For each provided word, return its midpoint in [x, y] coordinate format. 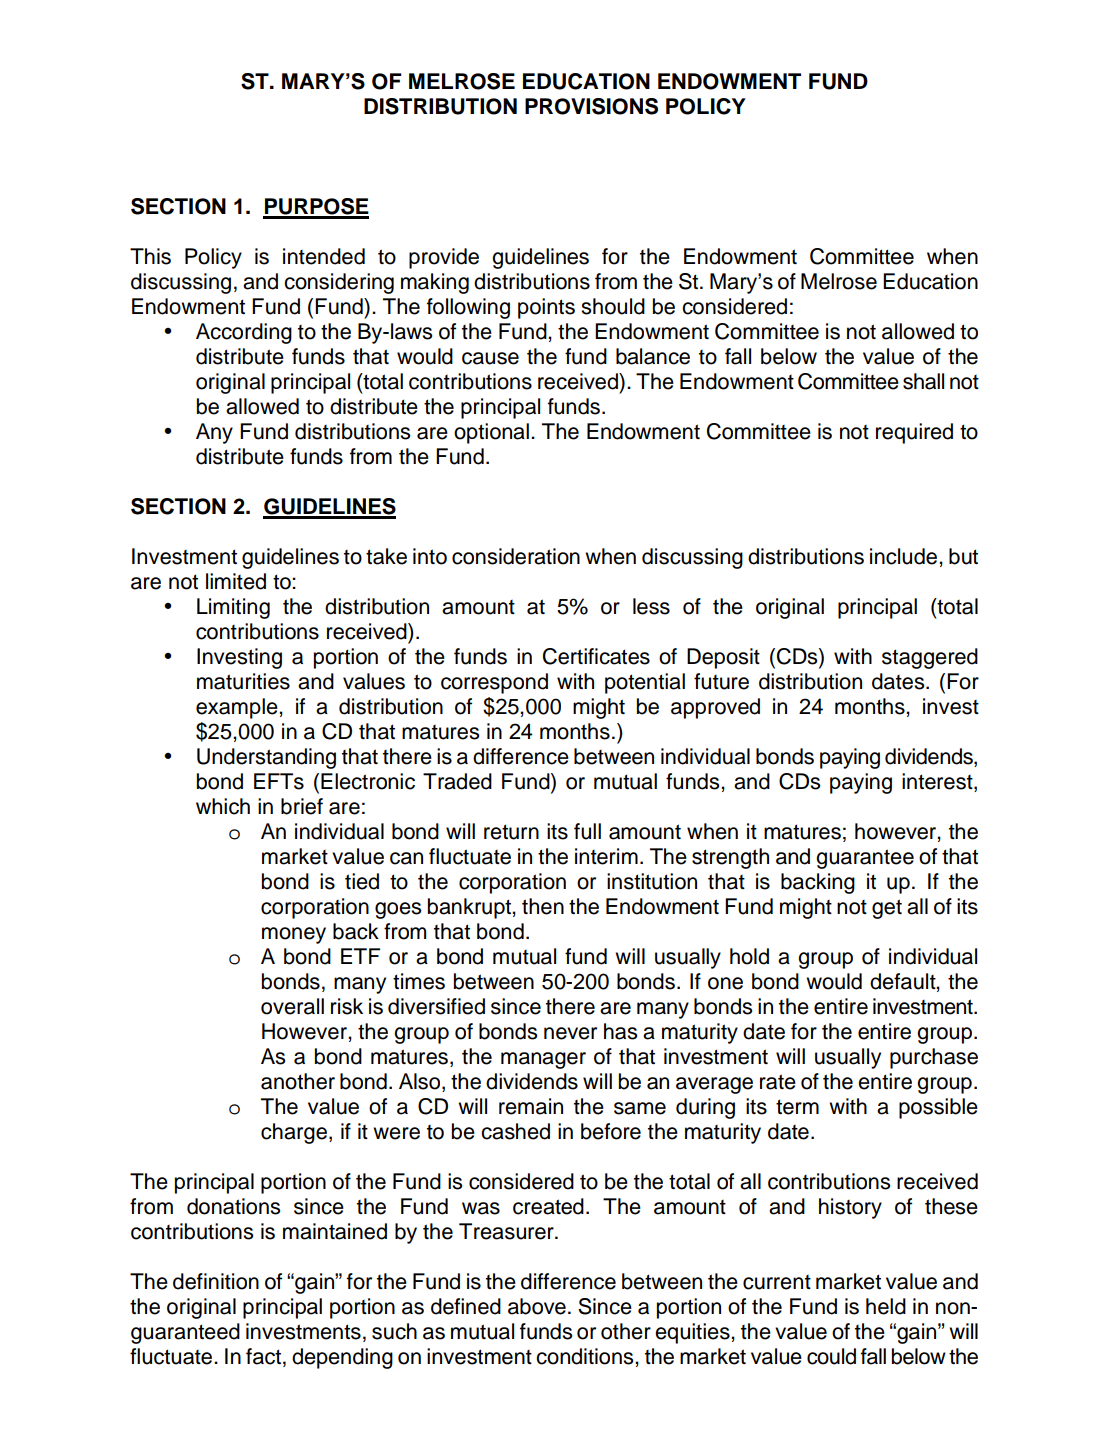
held [886, 1306]
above [537, 1306]
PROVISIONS [591, 106]
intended [324, 256]
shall [923, 381]
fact [263, 1356]
